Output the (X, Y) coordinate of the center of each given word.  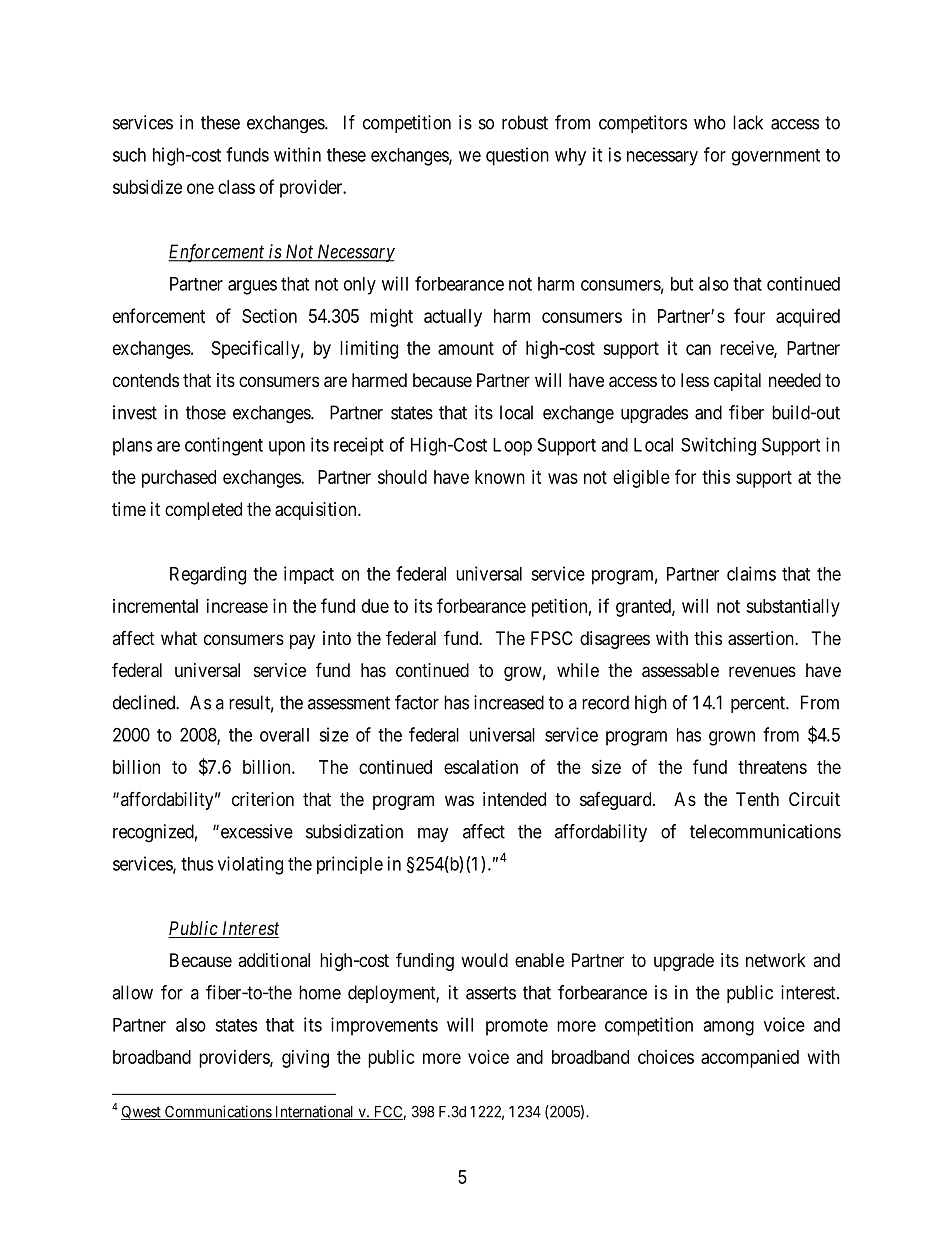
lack (748, 122)
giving (305, 1059)
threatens (772, 767)
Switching (718, 446)
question (517, 156)
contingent (224, 446)
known (500, 477)
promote (517, 1027)
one (200, 188)
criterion (263, 799)
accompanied (750, 1059)
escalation (481, 767)
